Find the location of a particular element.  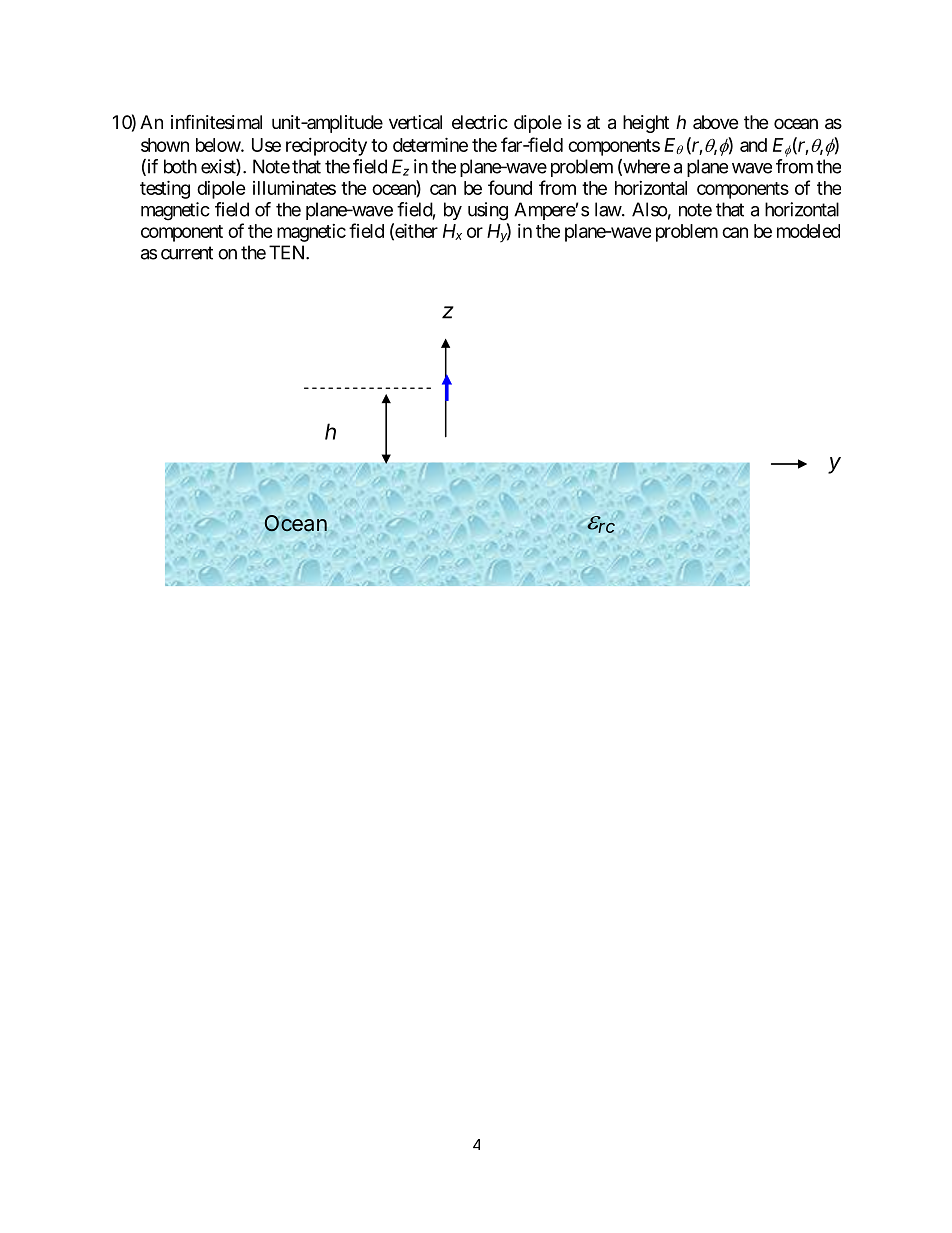

and is located at coordinates (753, 145).
